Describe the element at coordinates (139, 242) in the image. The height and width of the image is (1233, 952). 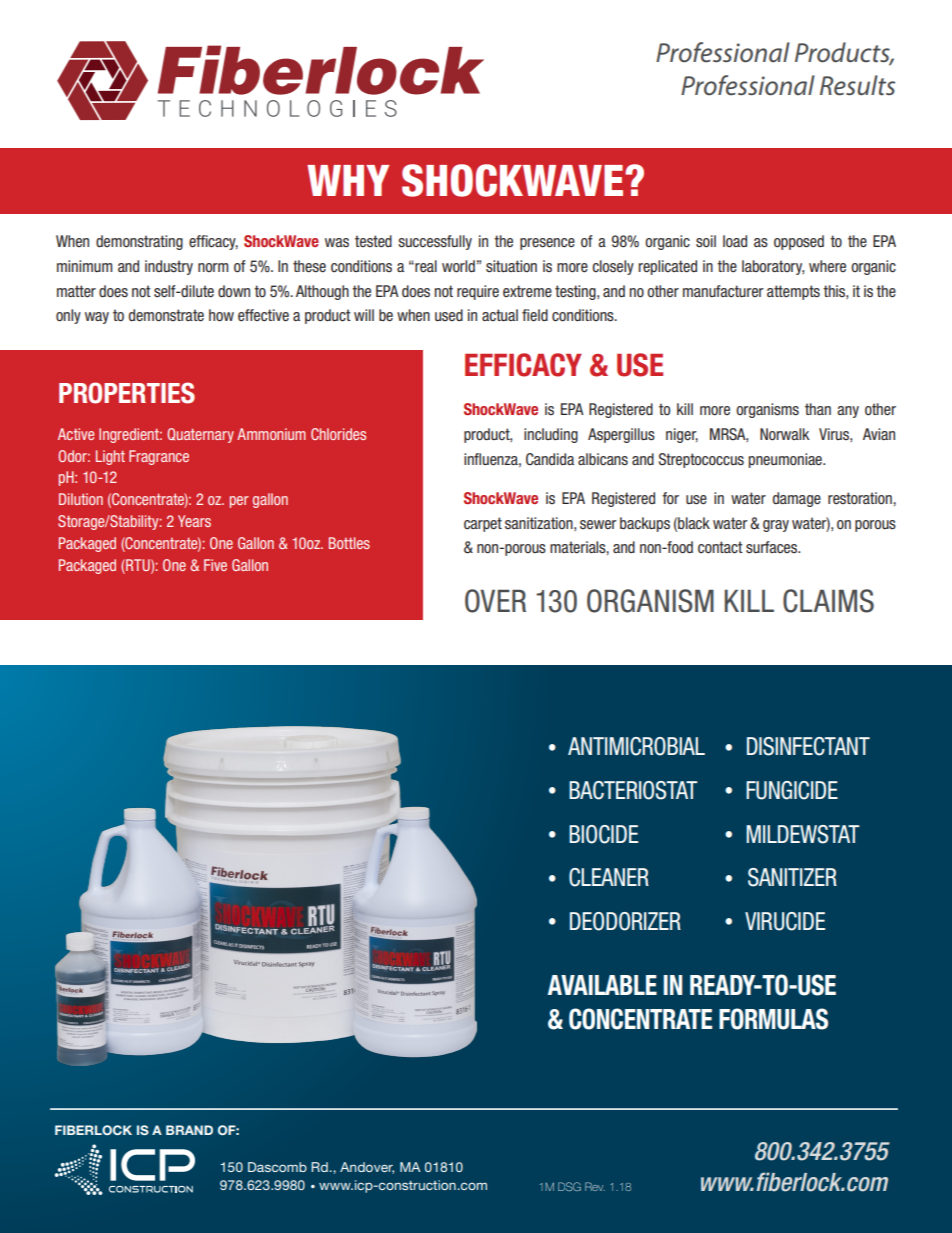
I see `demonstrating` at that location.
